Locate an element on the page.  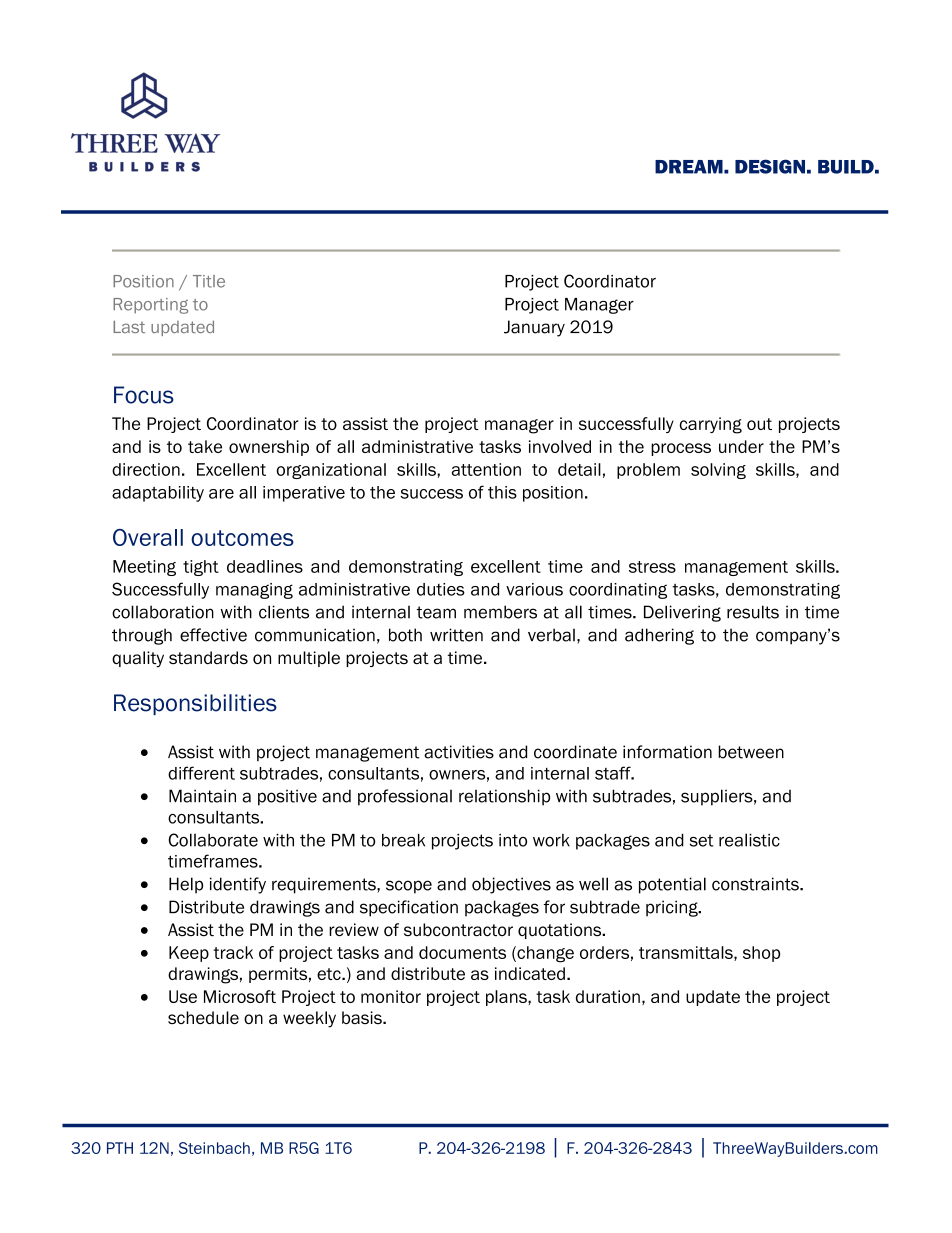
January is located at coordinates (534, 328).
